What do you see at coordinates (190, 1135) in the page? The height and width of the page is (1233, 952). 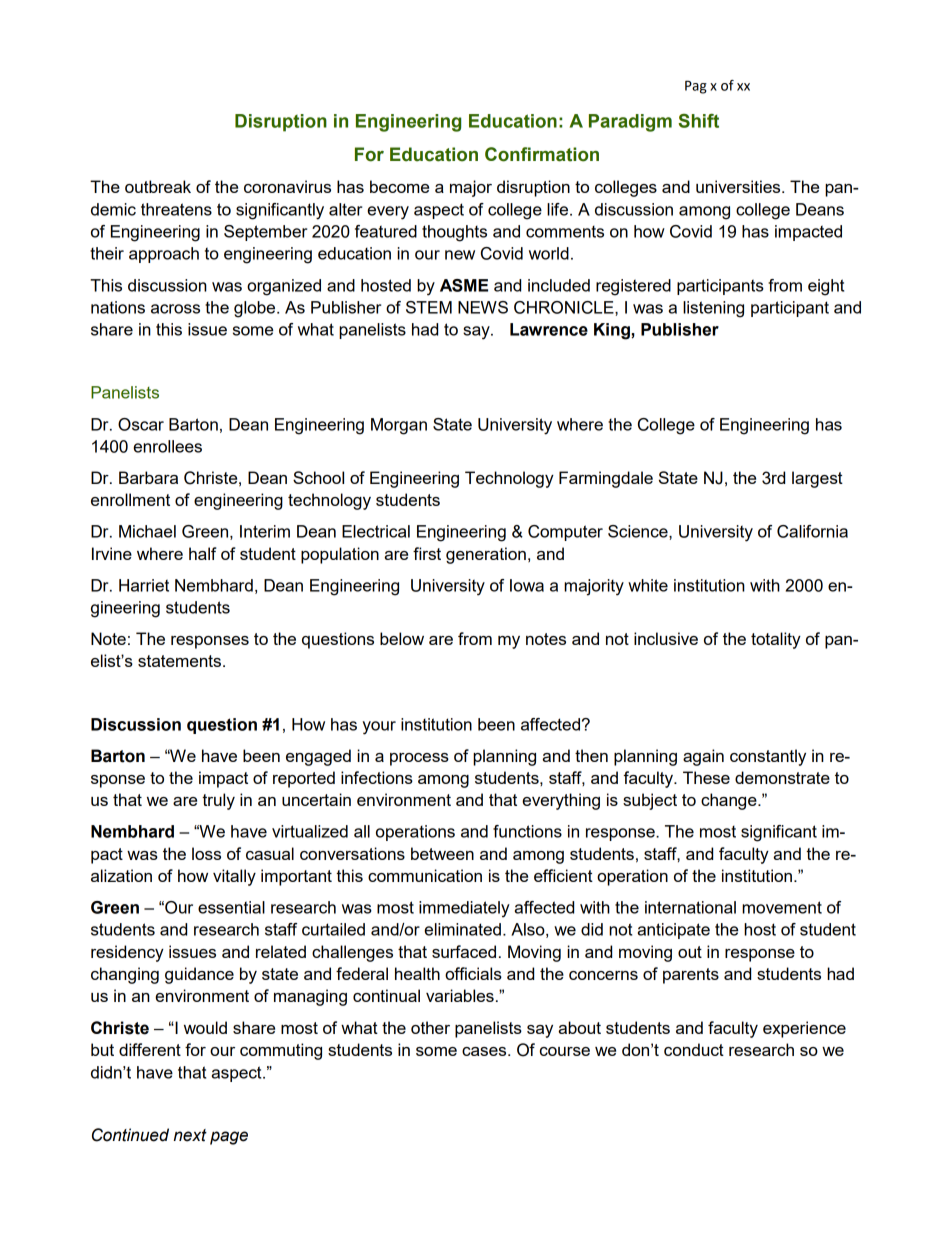 I see `next` at bounding box center [190, 1135].
